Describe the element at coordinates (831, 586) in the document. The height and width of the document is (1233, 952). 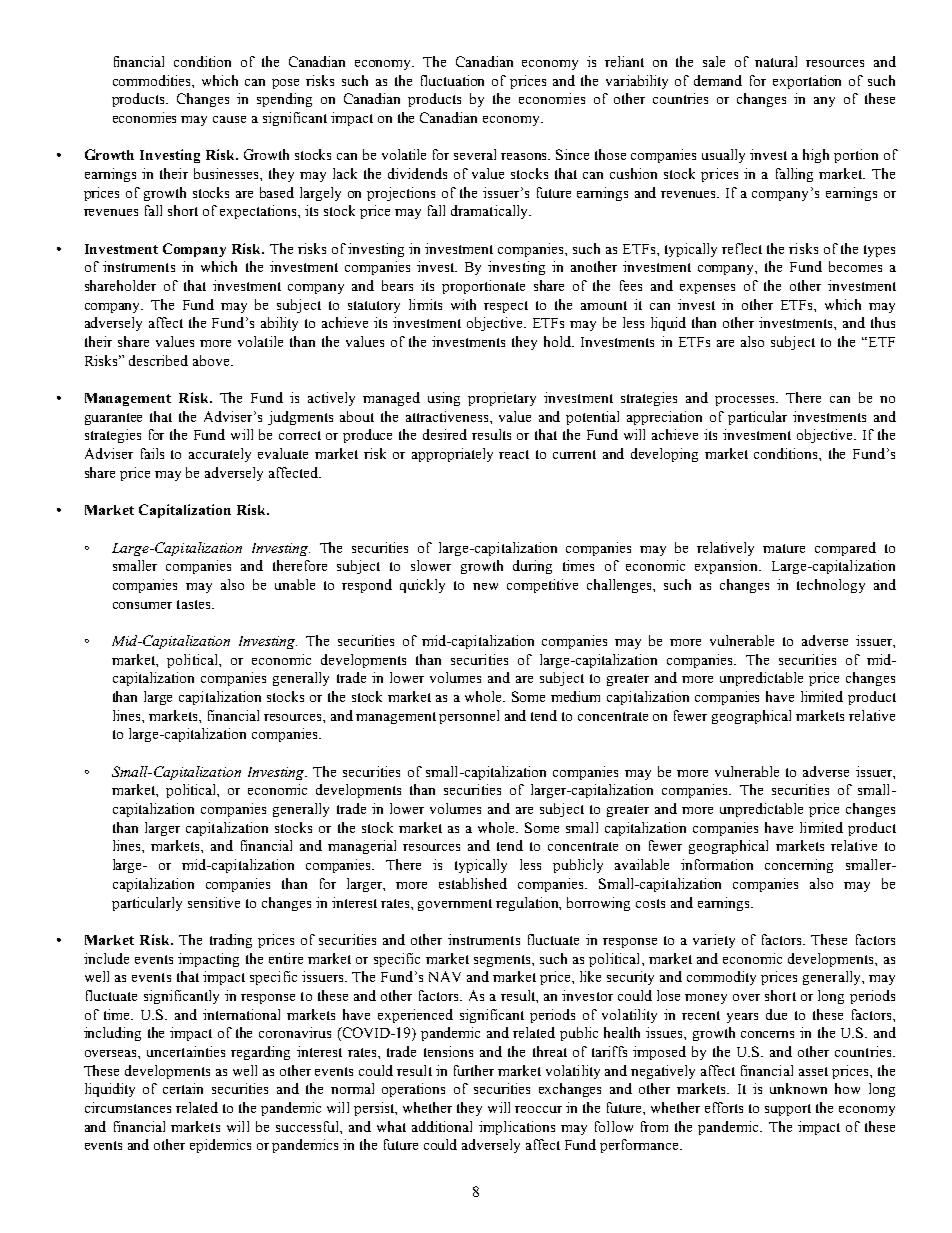
I see `technology` at that location.
